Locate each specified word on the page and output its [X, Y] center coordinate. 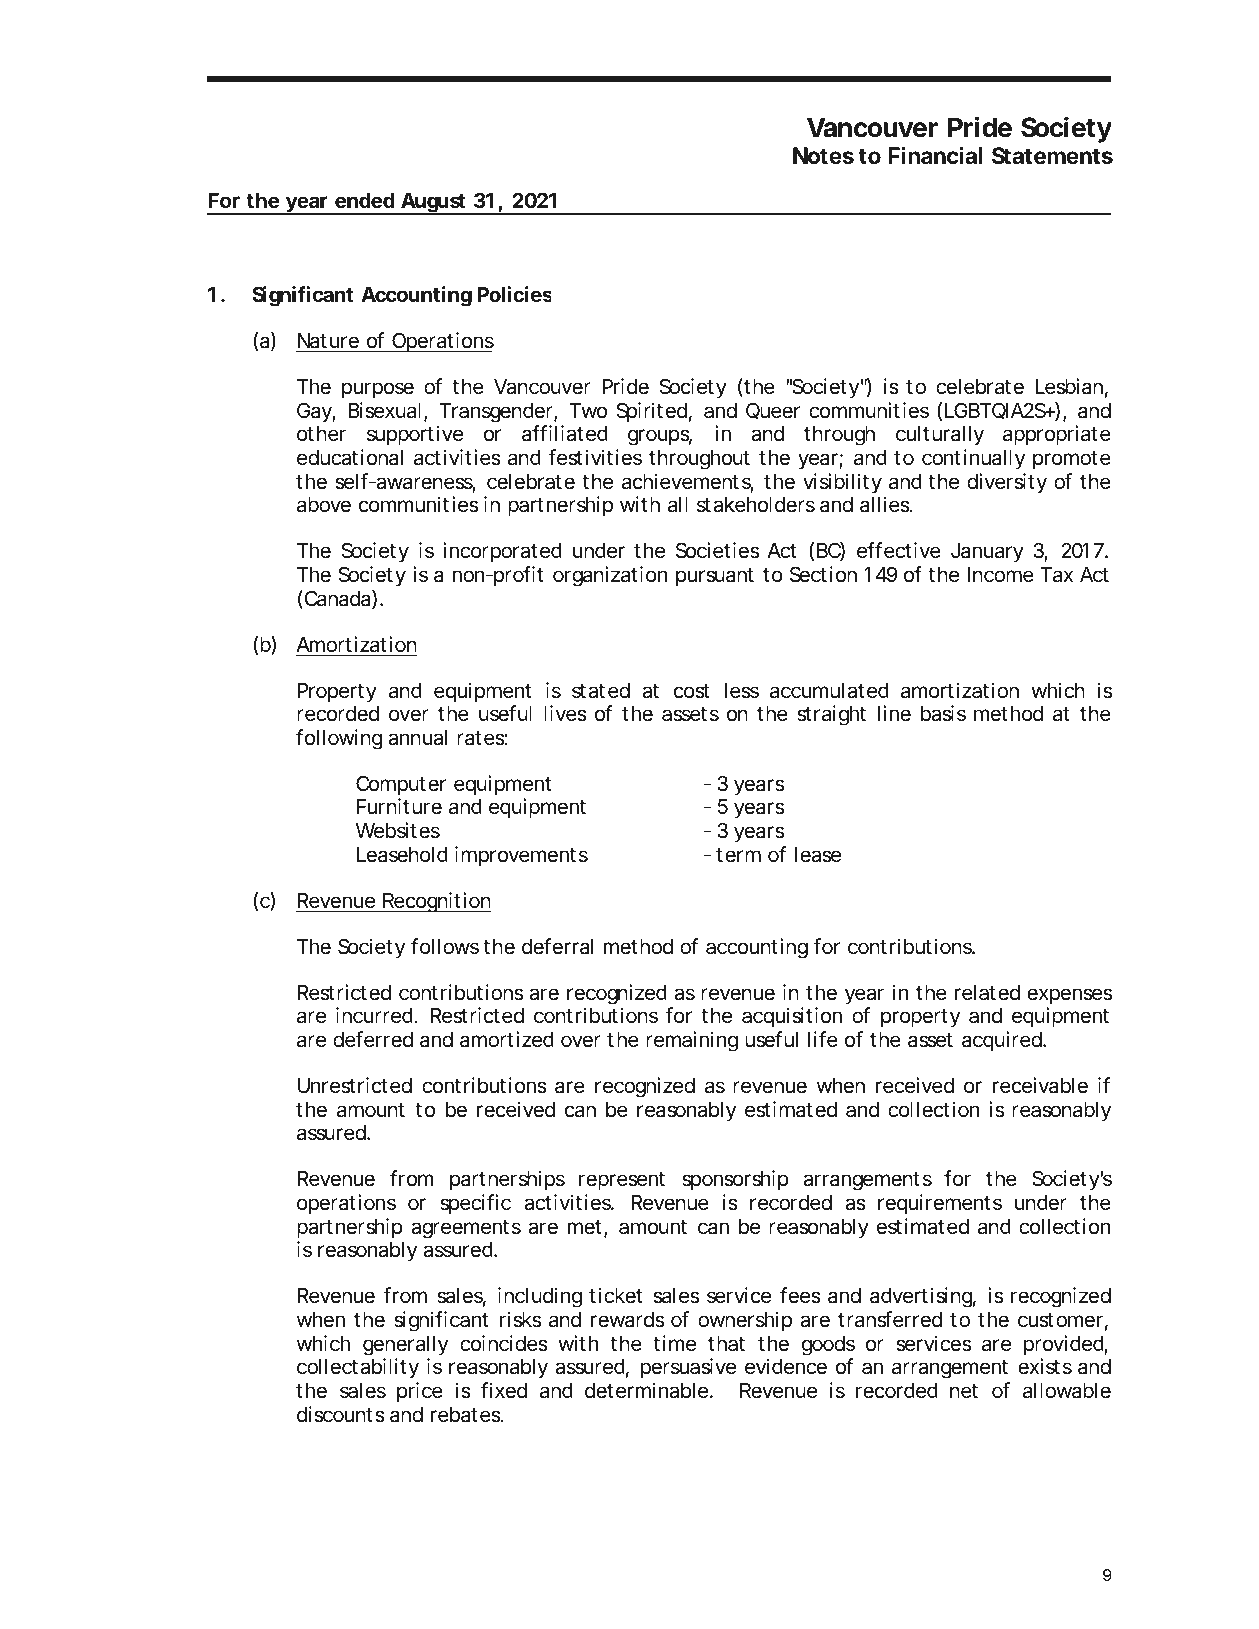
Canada [337, 599]
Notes [823, 156]
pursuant [715, 577]
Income [1001, 575]
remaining [692, 1041]
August [433, 204]
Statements [1052, 156]
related [987, 993]
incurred [374, 1015]
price [420, 1392]
